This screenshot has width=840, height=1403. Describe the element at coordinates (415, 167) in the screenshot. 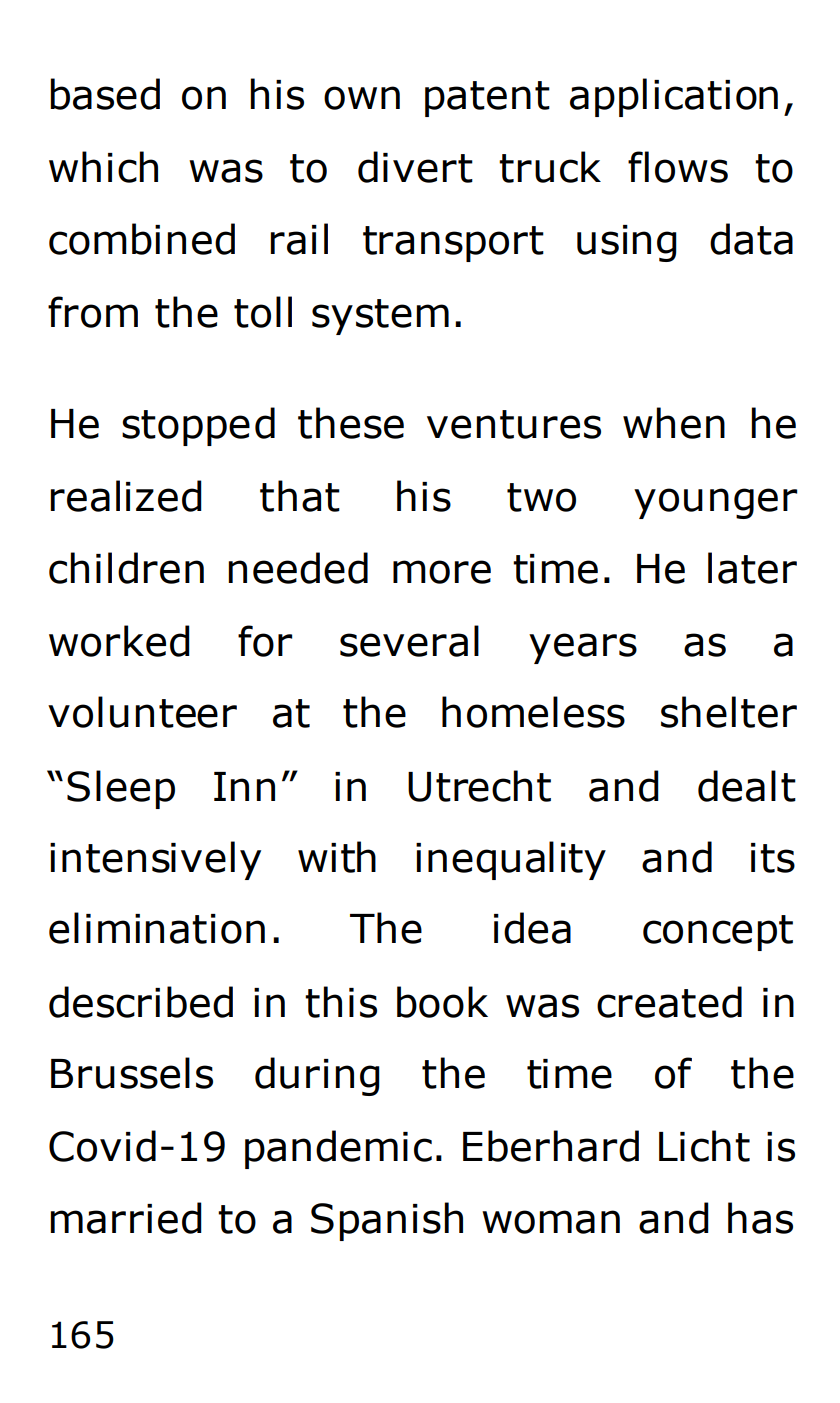

I see `divert` at that location.
